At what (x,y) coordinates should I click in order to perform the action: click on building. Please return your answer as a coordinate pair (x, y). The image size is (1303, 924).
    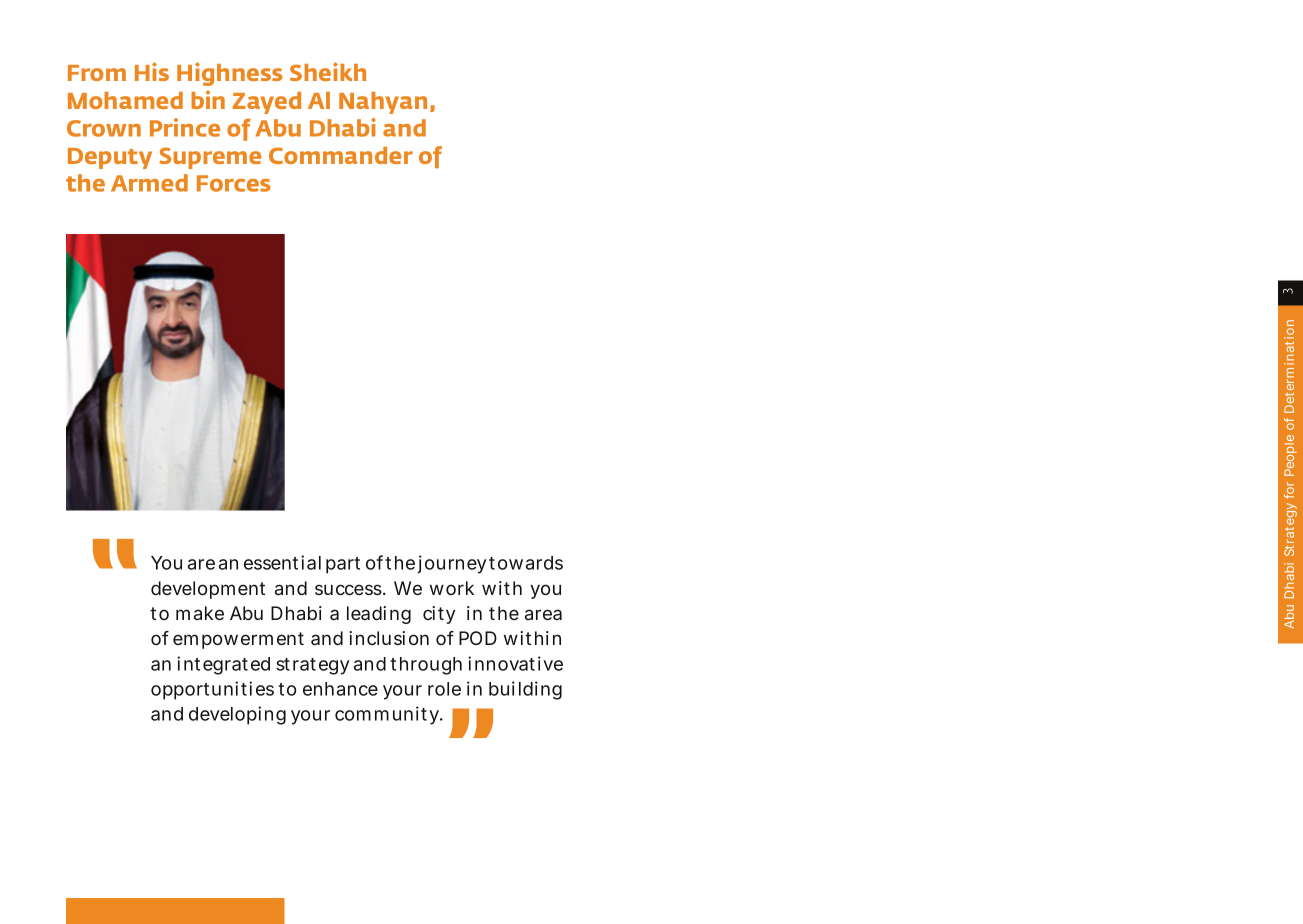
    Looking at the image, I should click on (525, 690).
